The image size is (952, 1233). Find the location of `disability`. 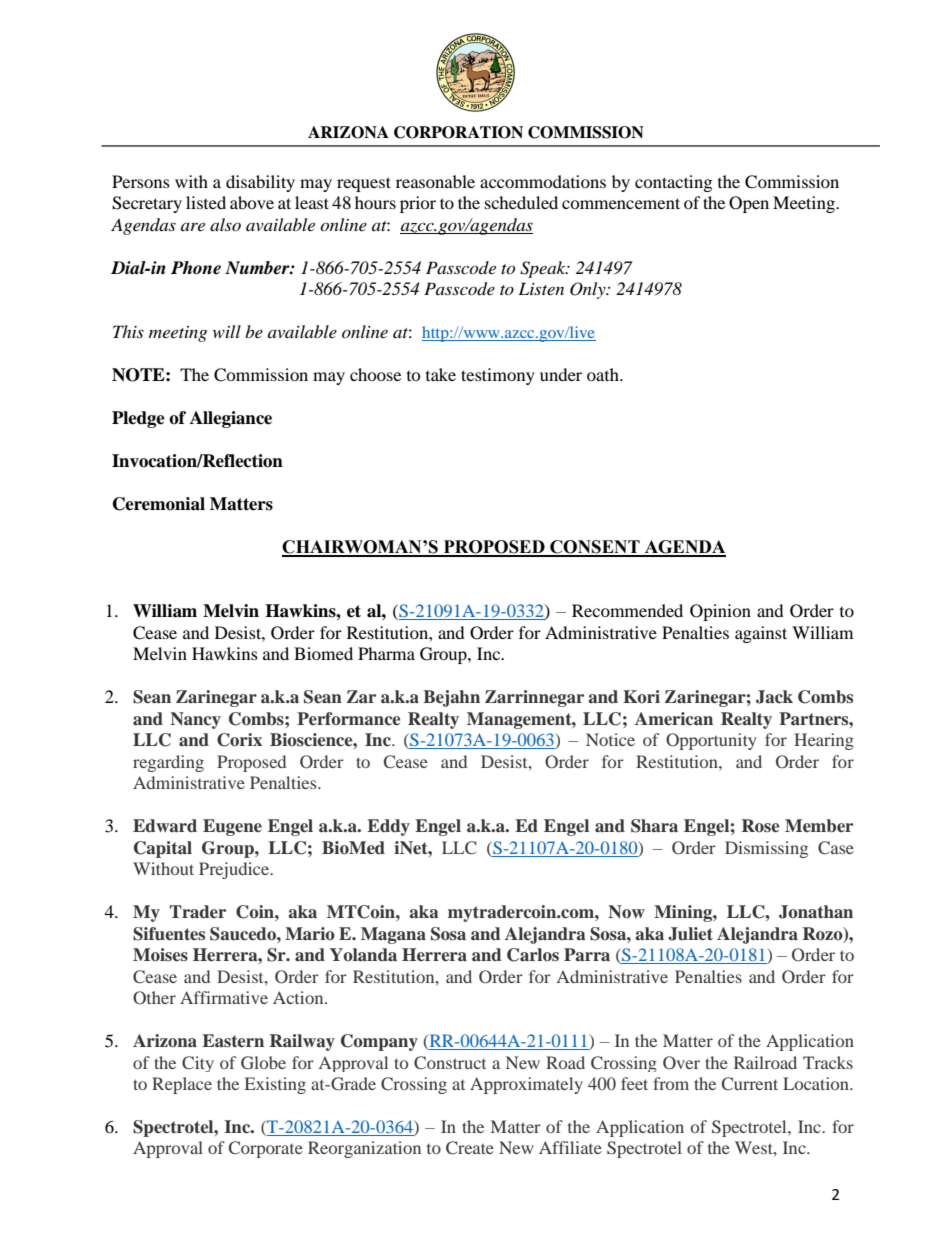

disability is located at coordinates (260, 183).
